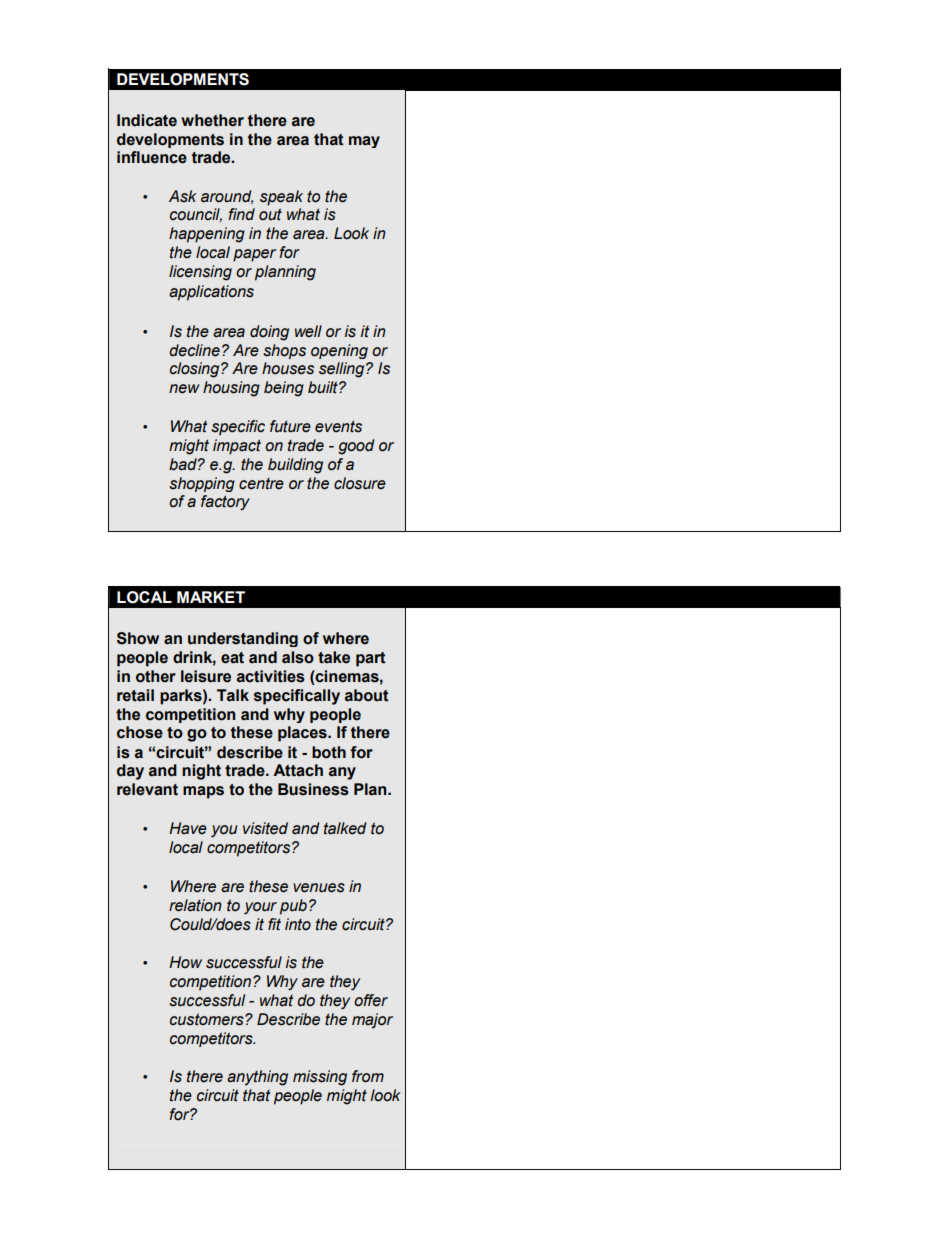 Image resolution: width=952 pixels, height=1233 pixels. What do you see at coordinates (152, 157) in the page?
I see `influence` at bounding box center [152, 157].
